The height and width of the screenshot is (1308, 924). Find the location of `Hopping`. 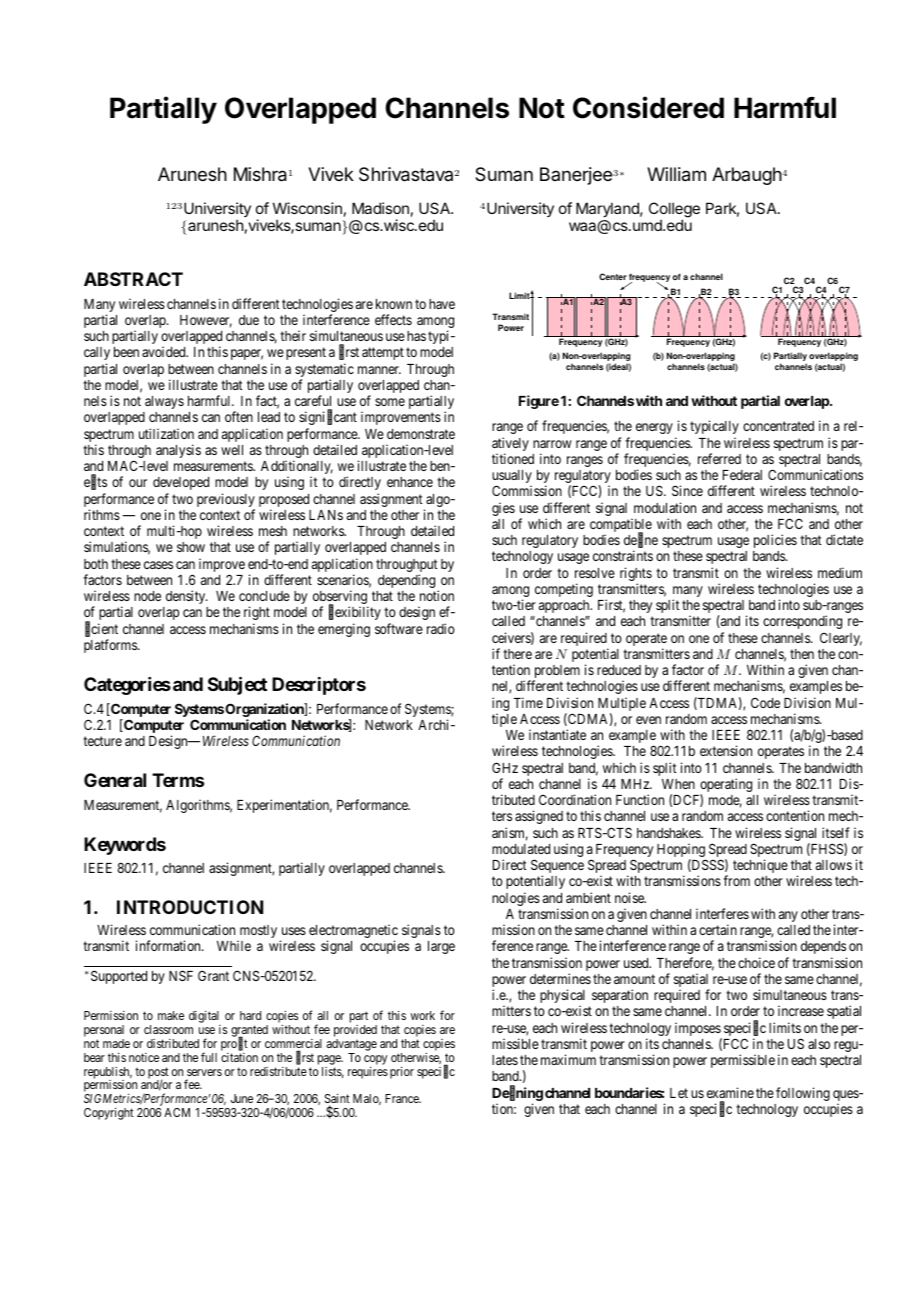

Hopping is located at coordinates (681, 851).
